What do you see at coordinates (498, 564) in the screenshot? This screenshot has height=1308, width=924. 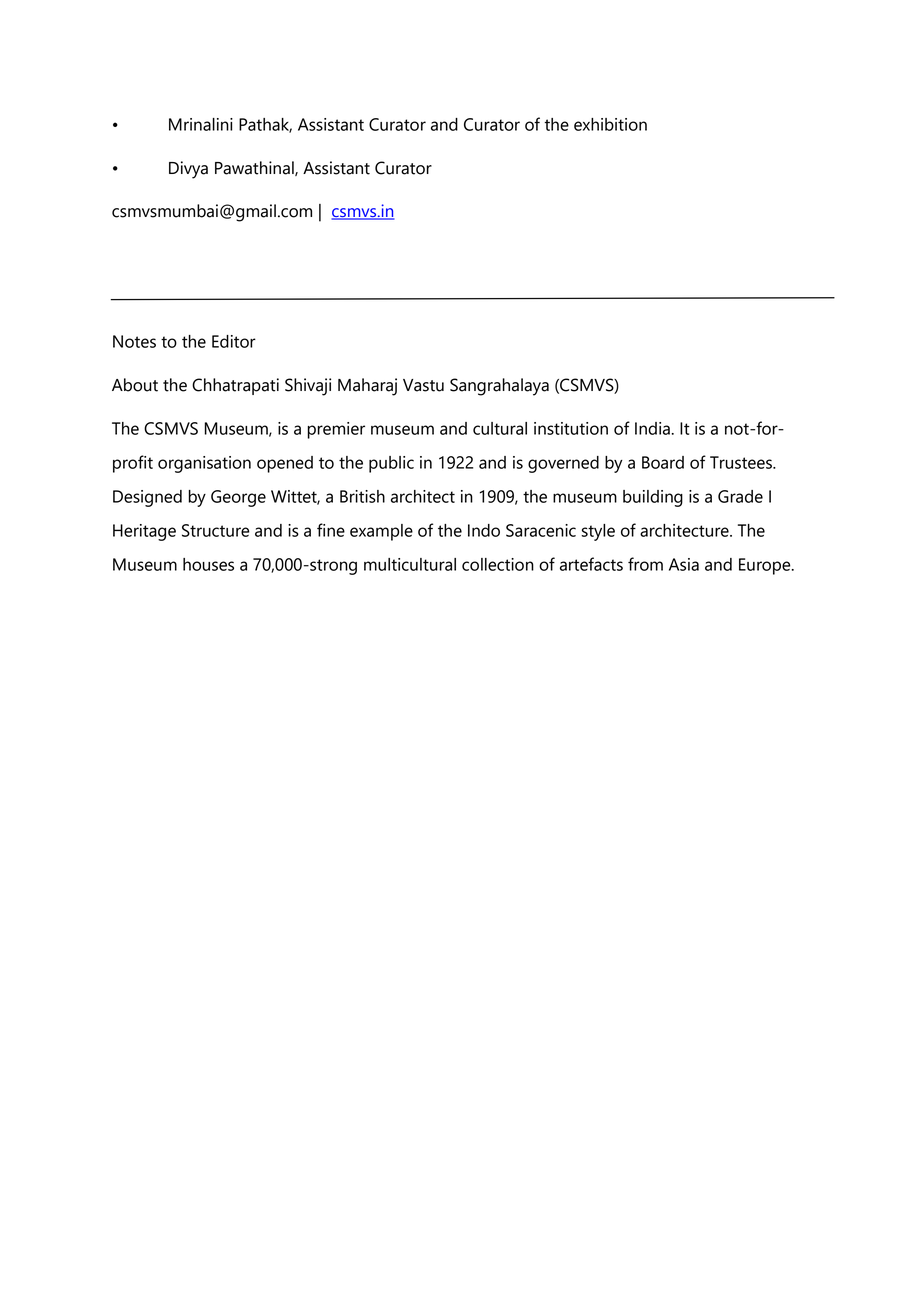 I see `collection` at bounding box center [498, 564].
